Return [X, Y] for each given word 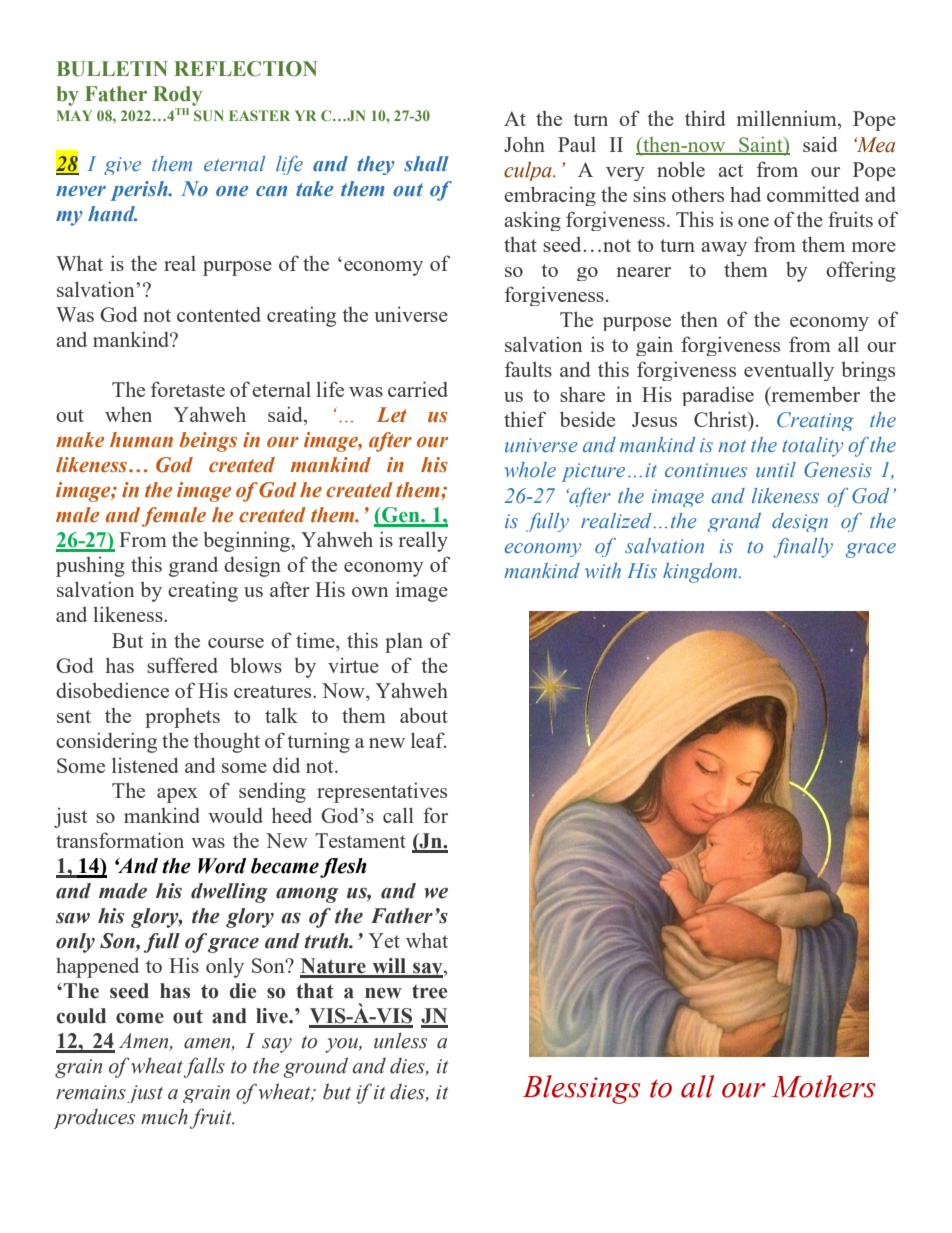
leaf [429, 740]
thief [525, 419]
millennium [788, 119]
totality [812, 447]
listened [145, 765]
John [524, 144]
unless [400, 1041]
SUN [209, 115]
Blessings [582, 1089]
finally [803, 548]
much [164, 1116]
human [141, 439]
